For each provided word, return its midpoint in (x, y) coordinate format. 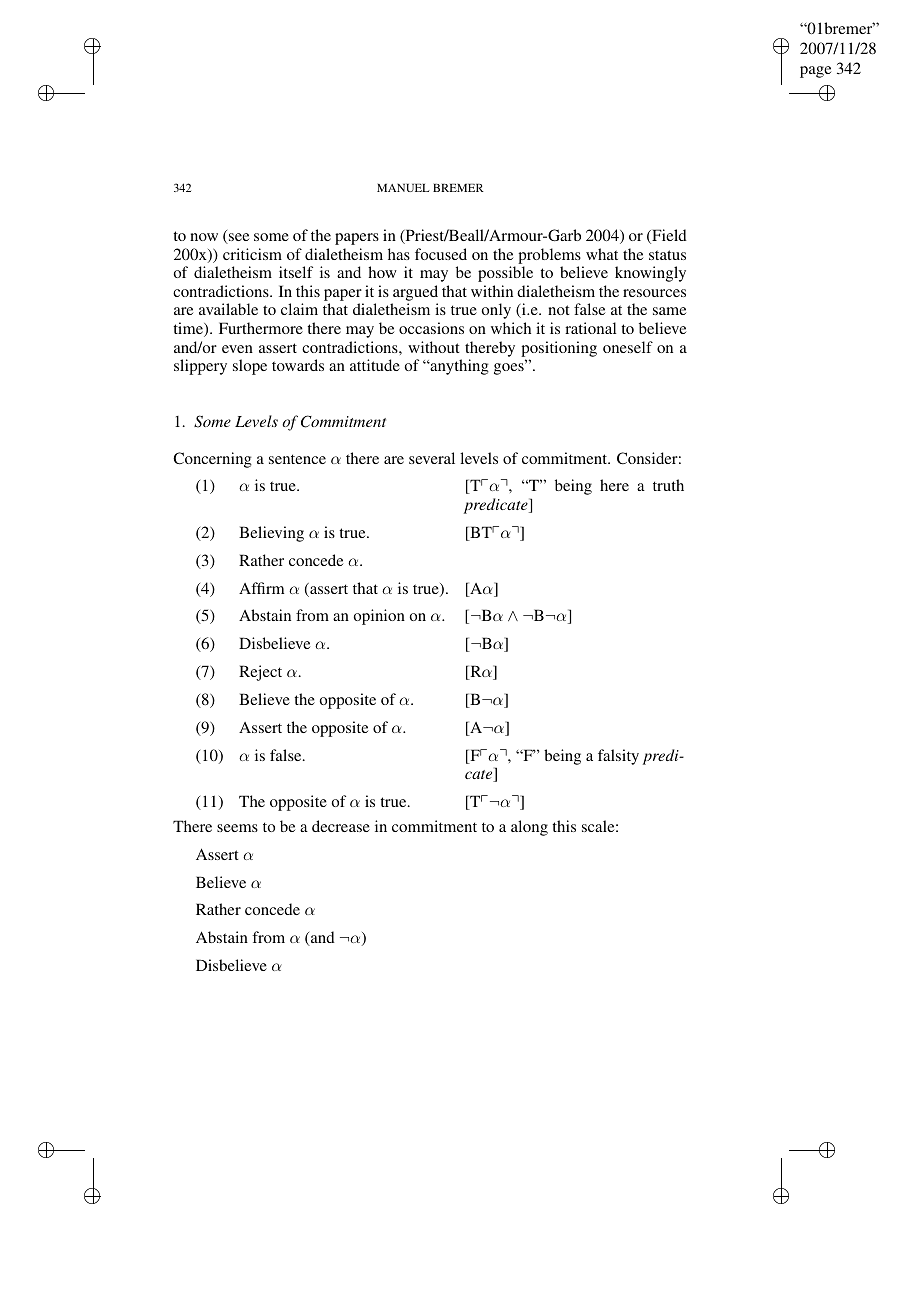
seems (237, 828)
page (815, 72)
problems (549, 256)
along (529, 828)
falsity (618, 757)
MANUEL (403, 188)
